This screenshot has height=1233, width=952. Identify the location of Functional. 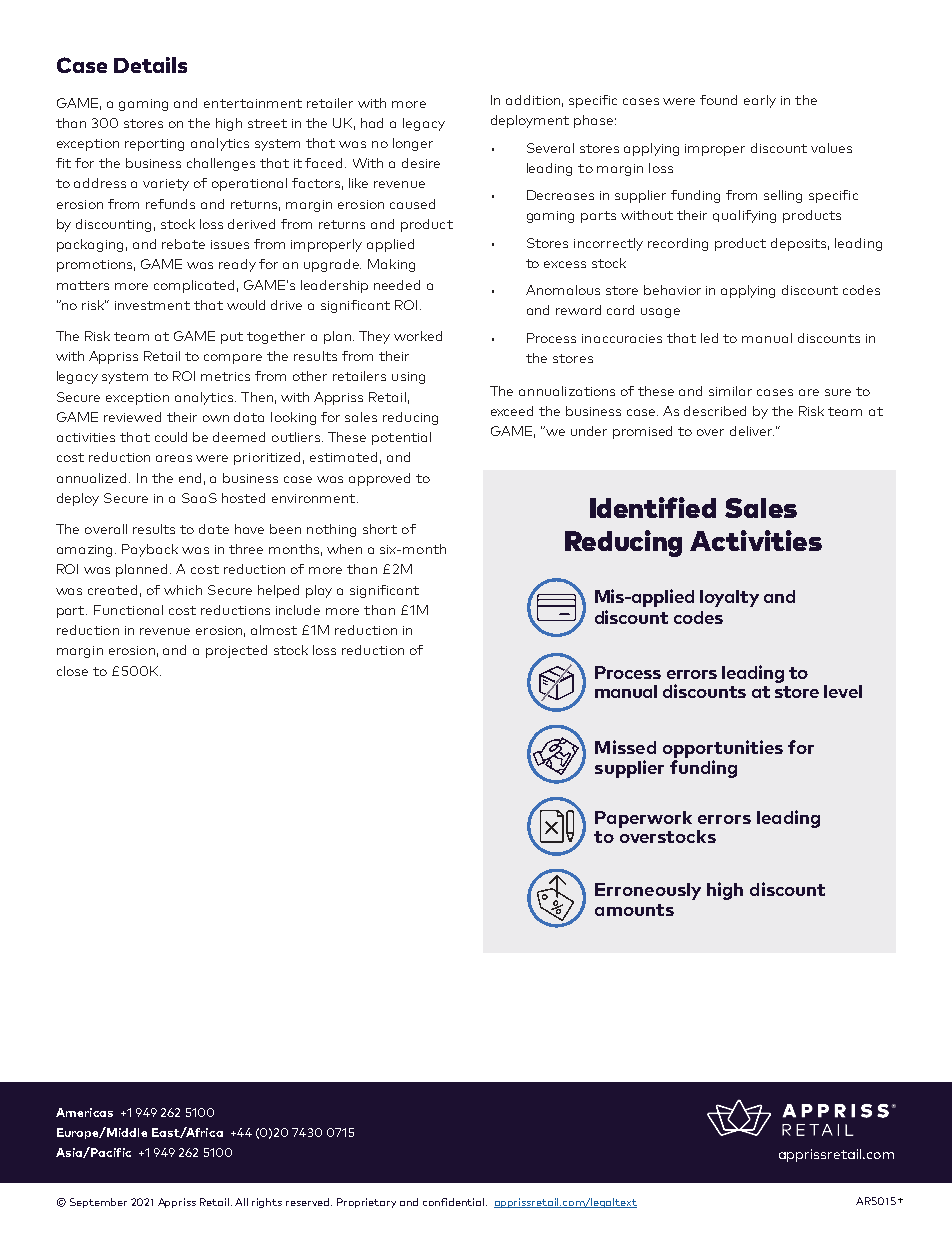
(128, 610).
